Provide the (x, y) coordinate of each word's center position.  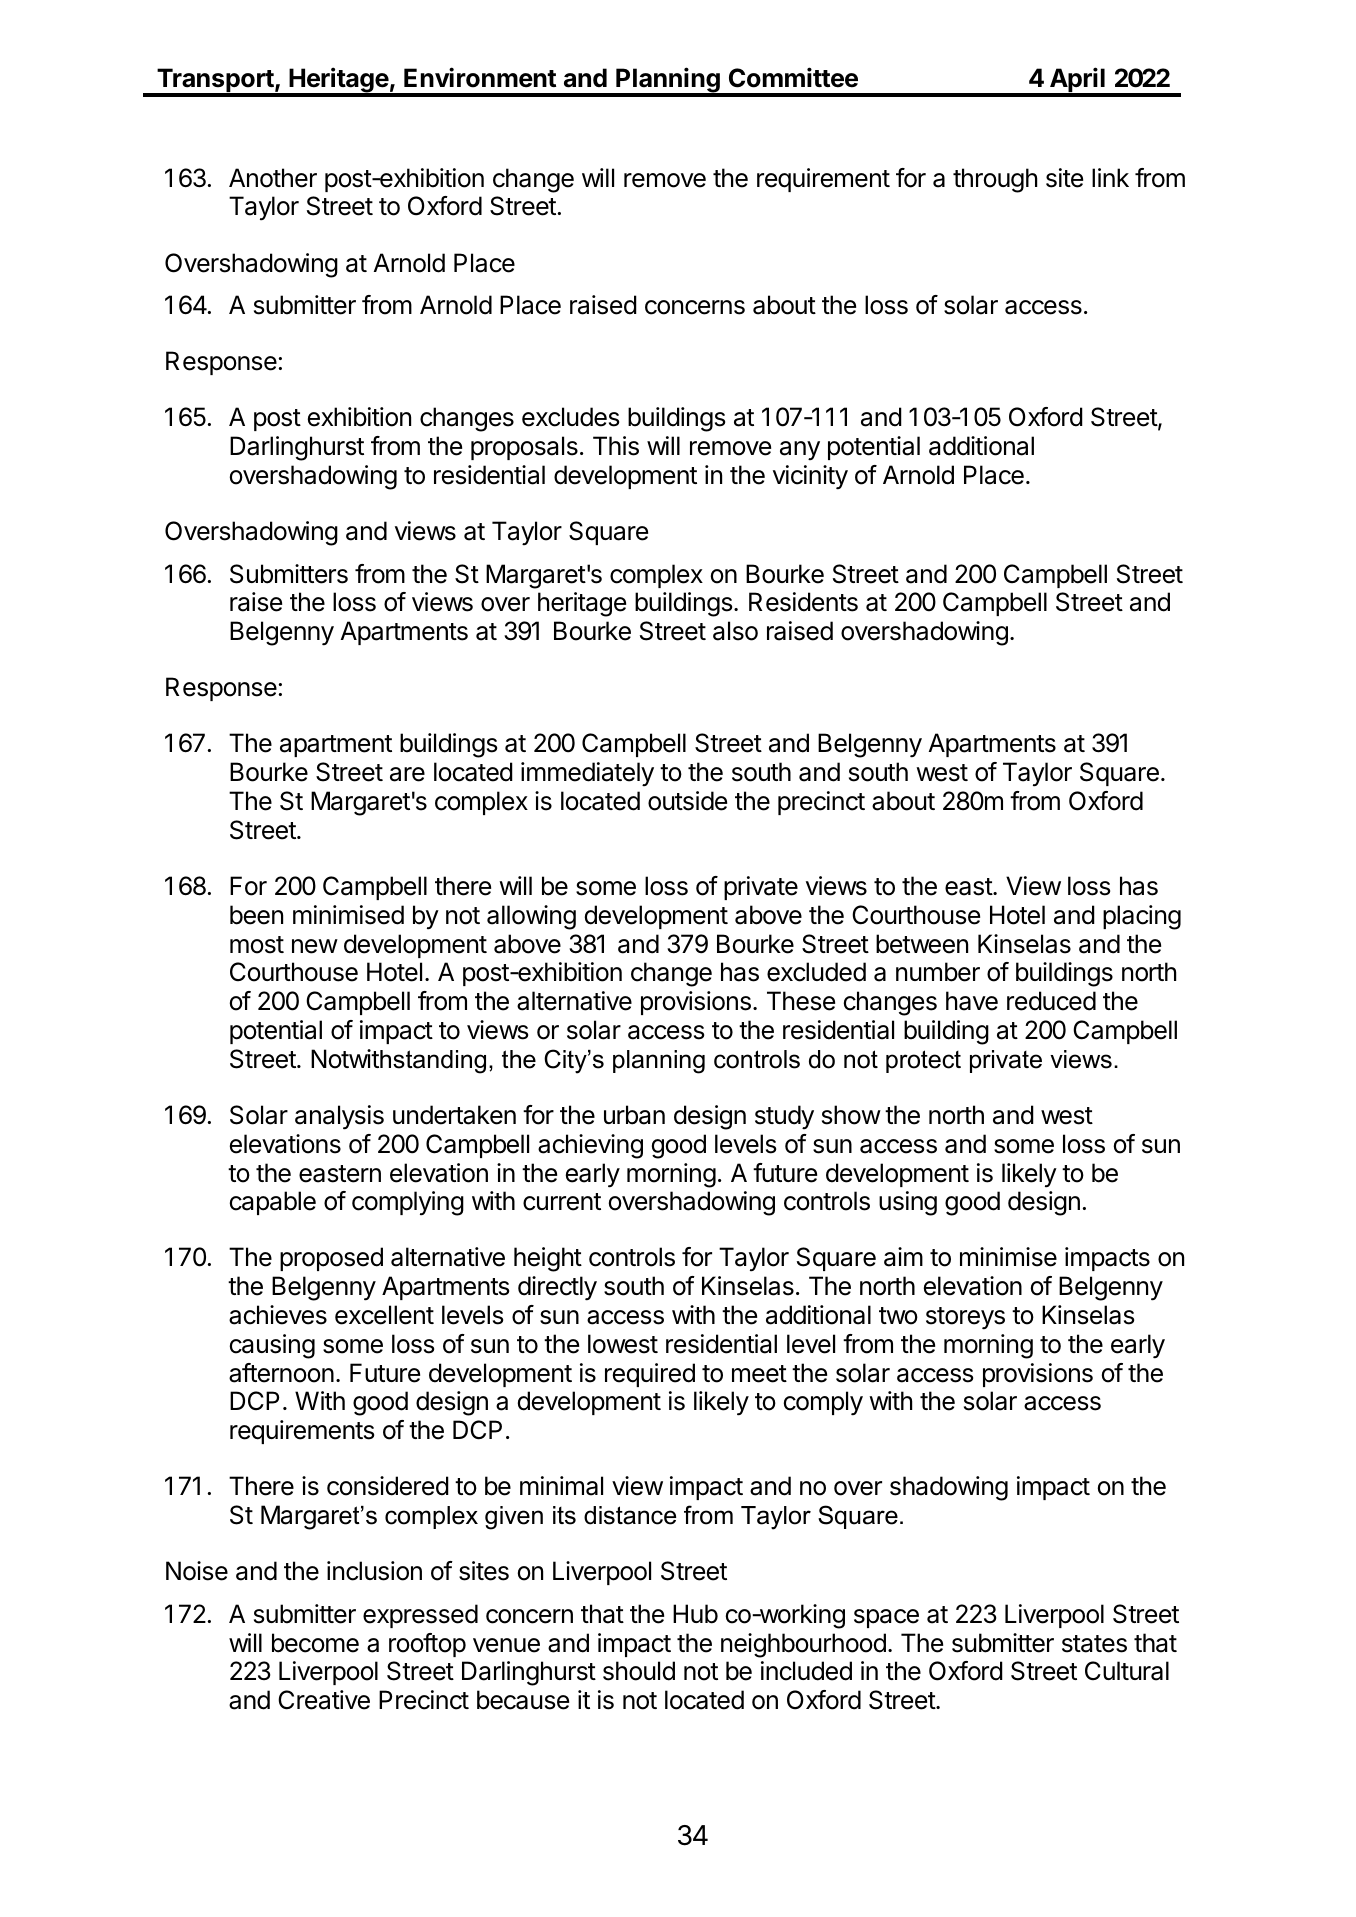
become (315, 1643)
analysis (339, 1117)
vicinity (810, 477)
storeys (965, 1318)
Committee (793, 77)
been (256, 915)
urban (634, 1115)
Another (273, 178)
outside (687, 801)
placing (1142, 917)
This (616, 446)
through (995, 180)
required (650, 1375)
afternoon (281, 1373)
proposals (524, 448)
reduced (1051, 1001)
